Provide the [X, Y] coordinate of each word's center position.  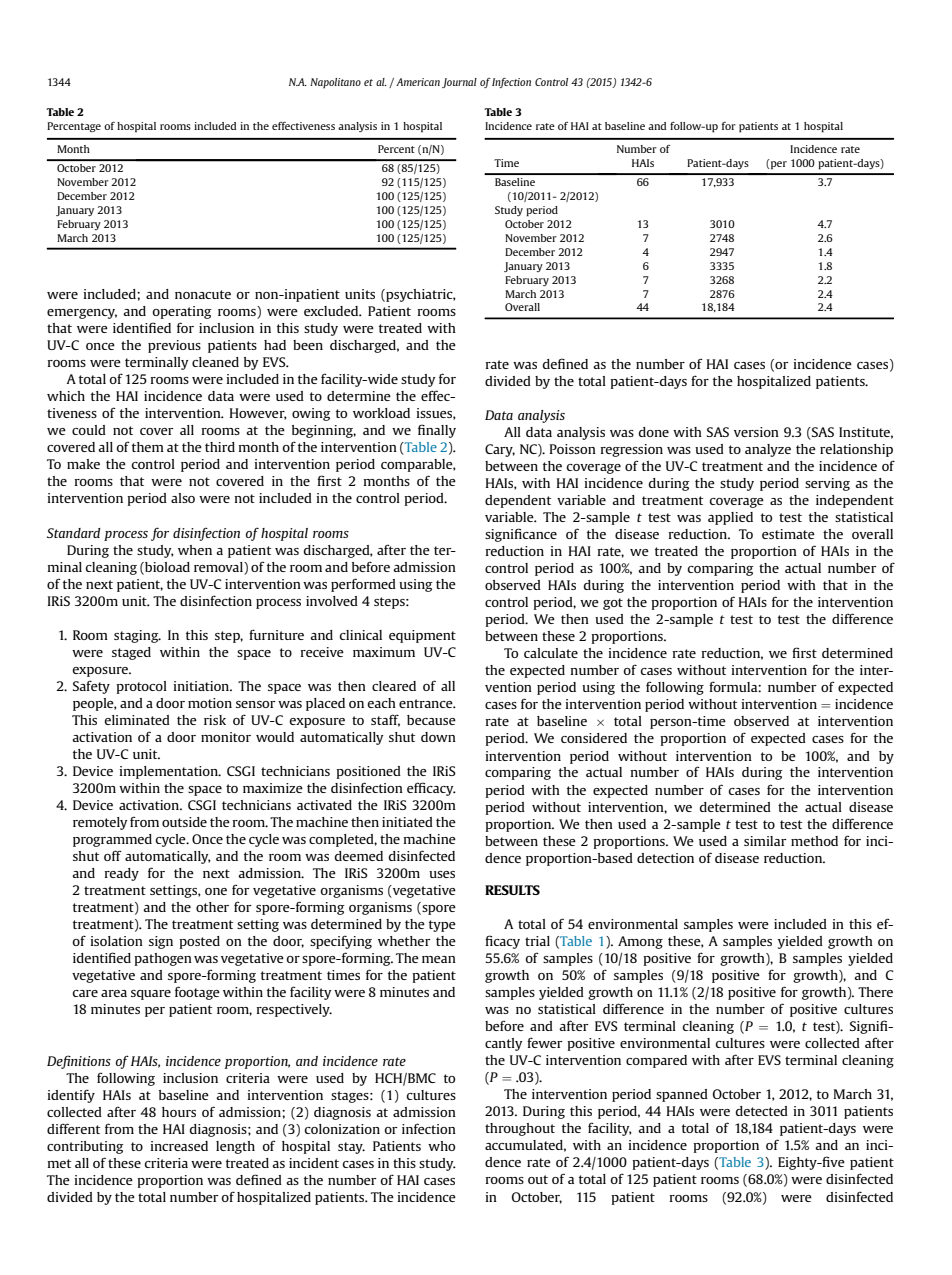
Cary [500, 450]
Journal [459, 83]
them [148, 447]
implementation [169, 772]
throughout [520, 1129]
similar [765, 841]
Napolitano [335, 83]
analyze [768, 450]
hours [179, 1112]
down [438, 737]
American [418, 82]
